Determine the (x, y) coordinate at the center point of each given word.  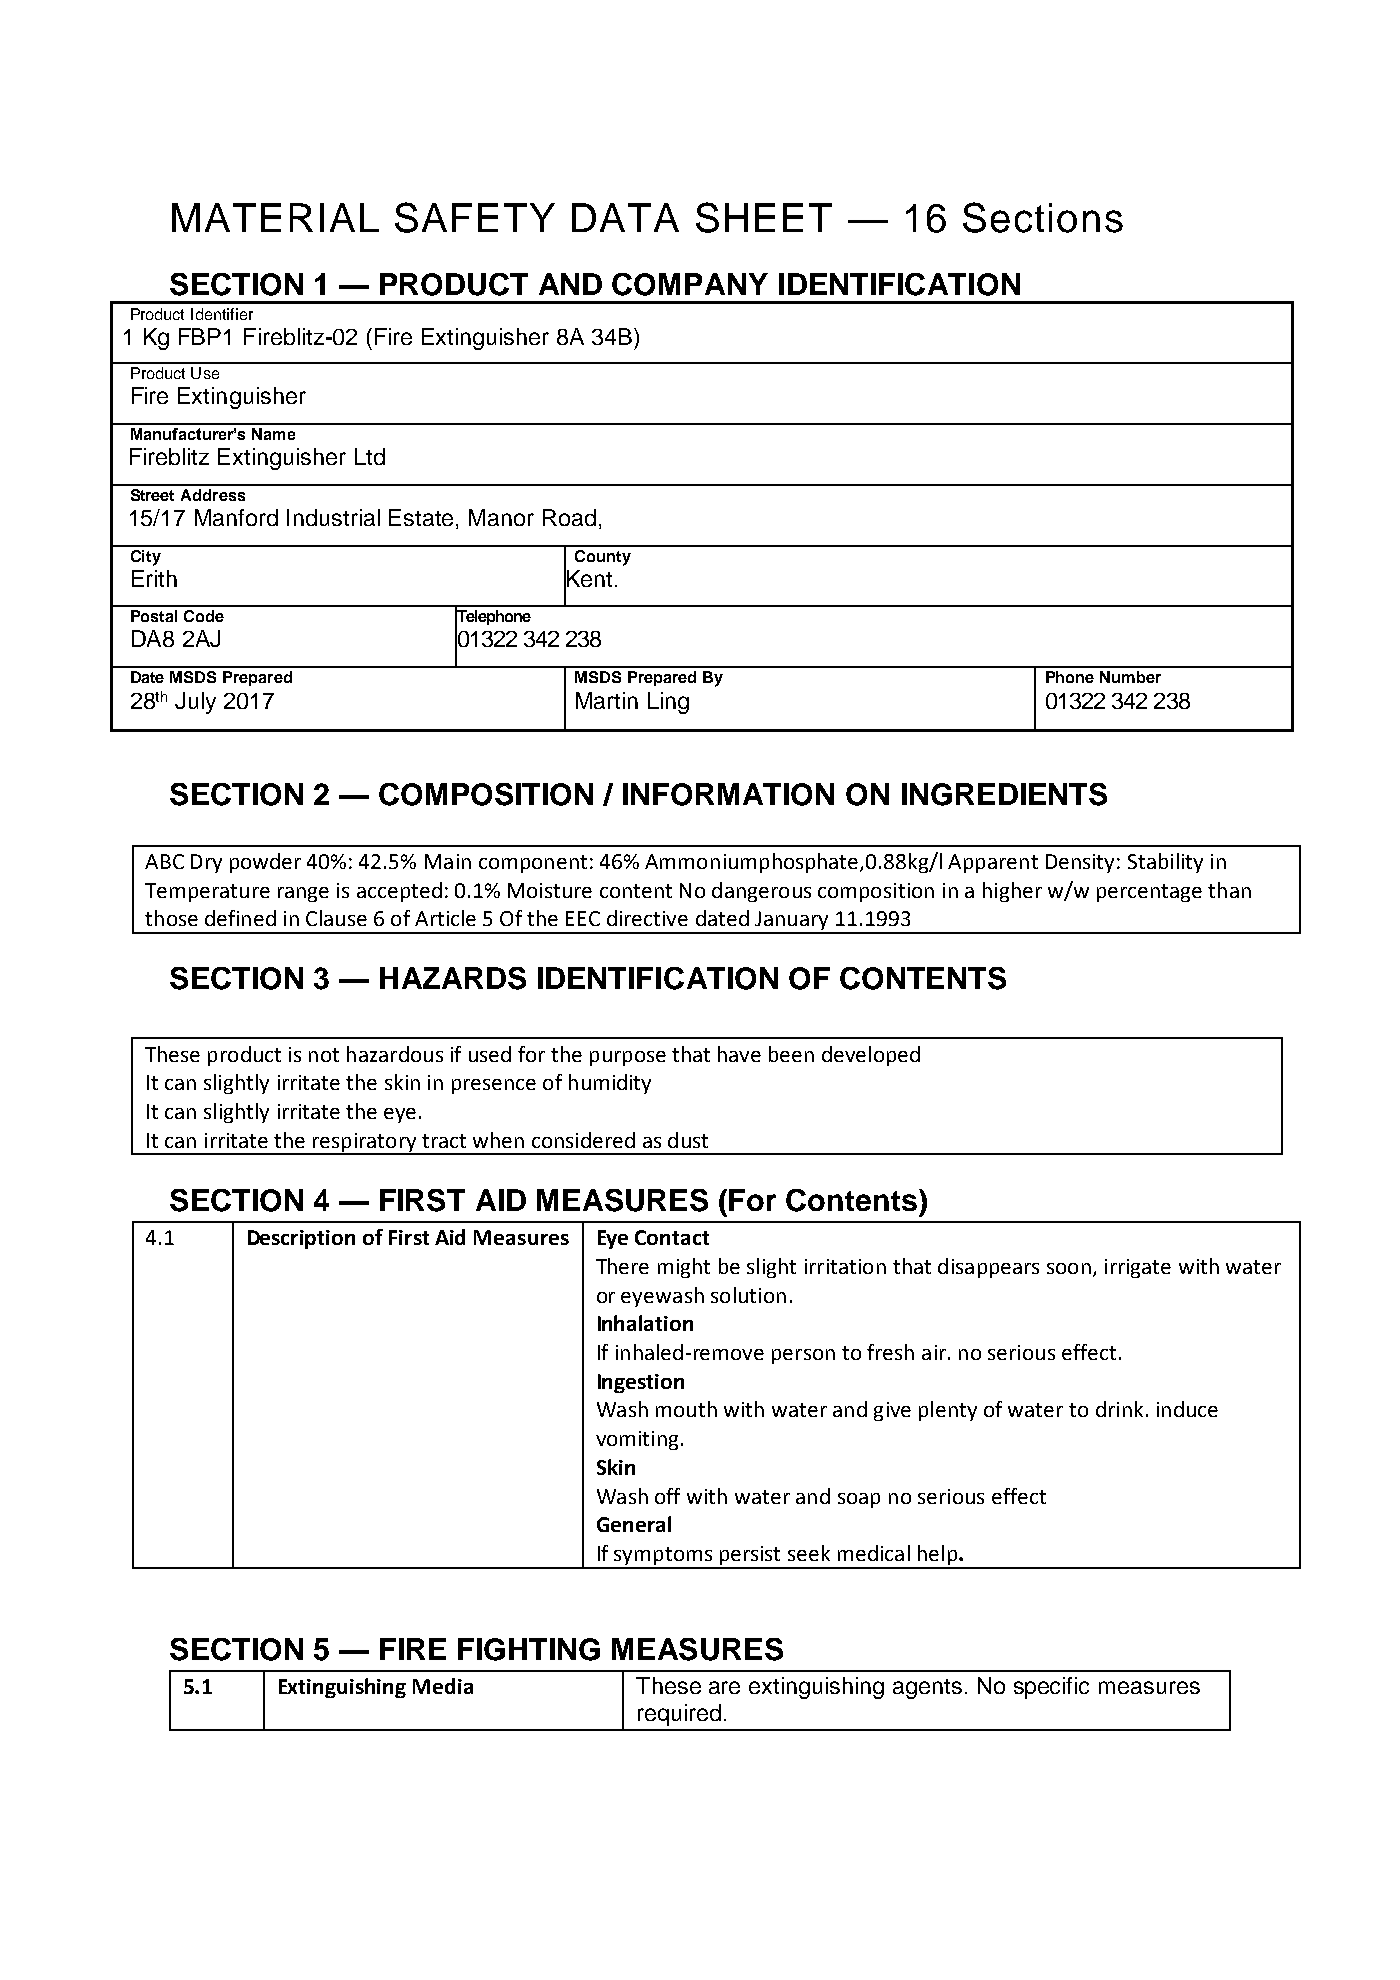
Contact (672, 1237)
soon (1069, 1268)
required (679, 1715)
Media (443, 1686)
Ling (668, 703)
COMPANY (690, 284)
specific (1051, 1688)
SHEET (764, 217)
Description (301, 1239)
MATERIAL (275, 217)
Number (1130, 677)
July (195, 703)
